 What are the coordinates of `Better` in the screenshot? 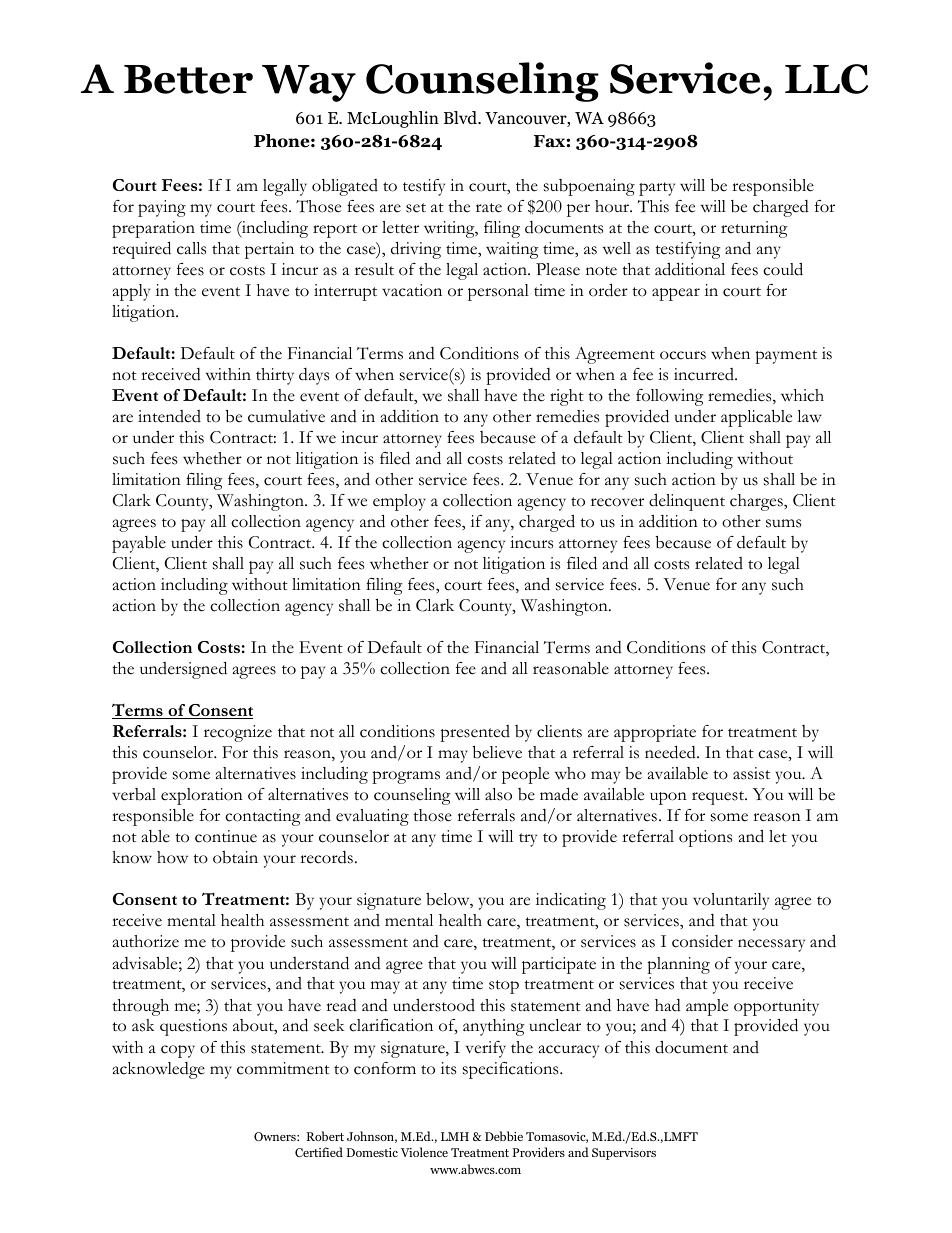 It's located at (188, 79).
